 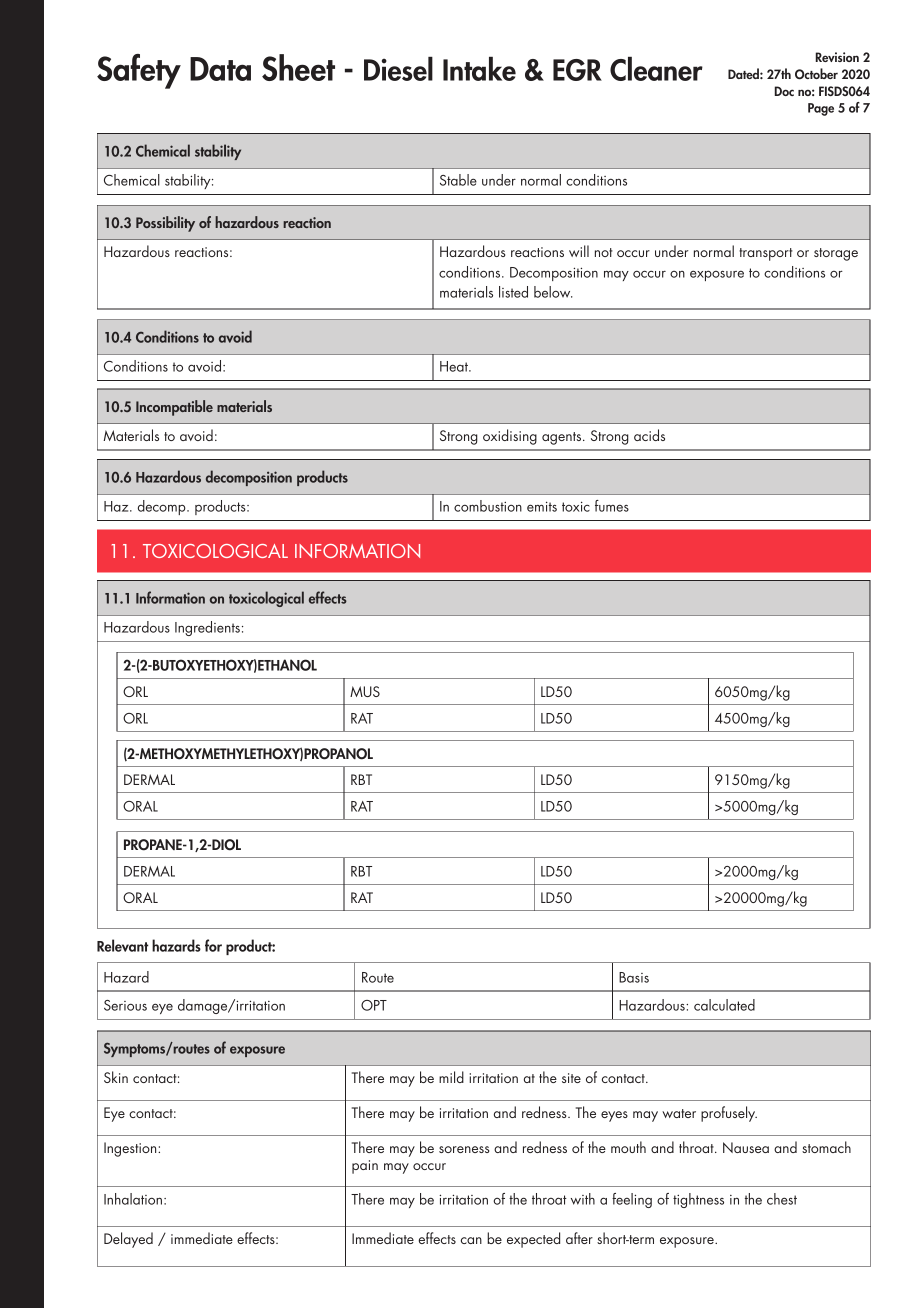 I want to click on Data, so click(x=220, y=69).
